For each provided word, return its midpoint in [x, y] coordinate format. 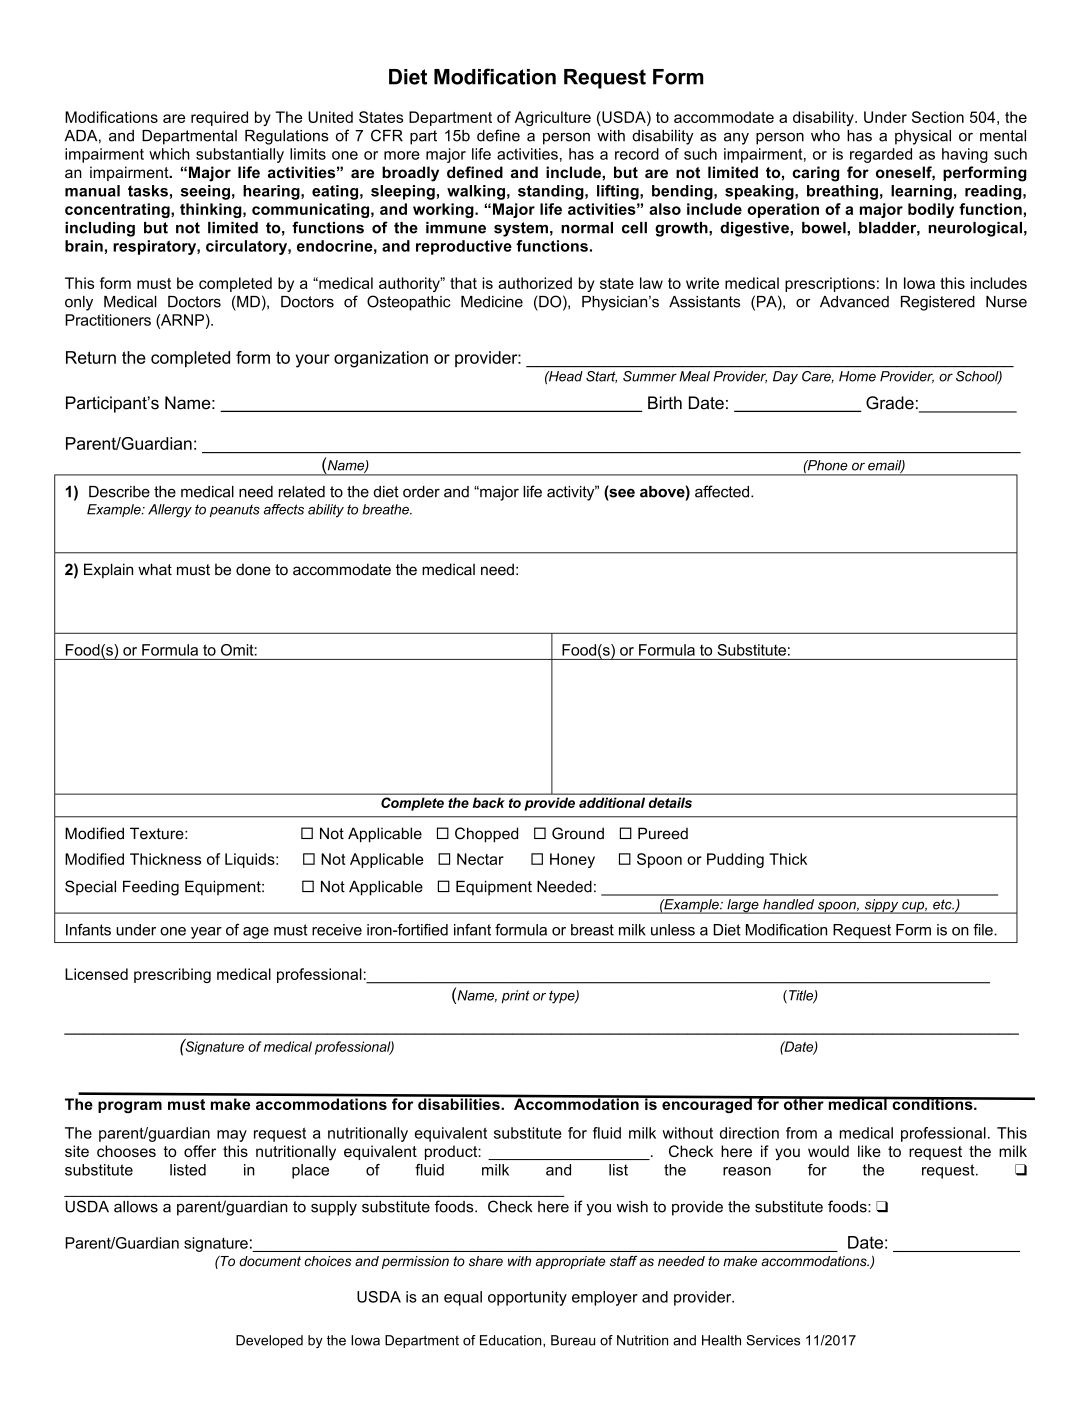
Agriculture [553, 118]
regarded [881, 155]
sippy [881, 906]
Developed [269, 1341]
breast [592, 930]
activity [572, 493]
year [206, 933]
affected [723, 491]
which [169, 154]
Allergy [170, 511]
